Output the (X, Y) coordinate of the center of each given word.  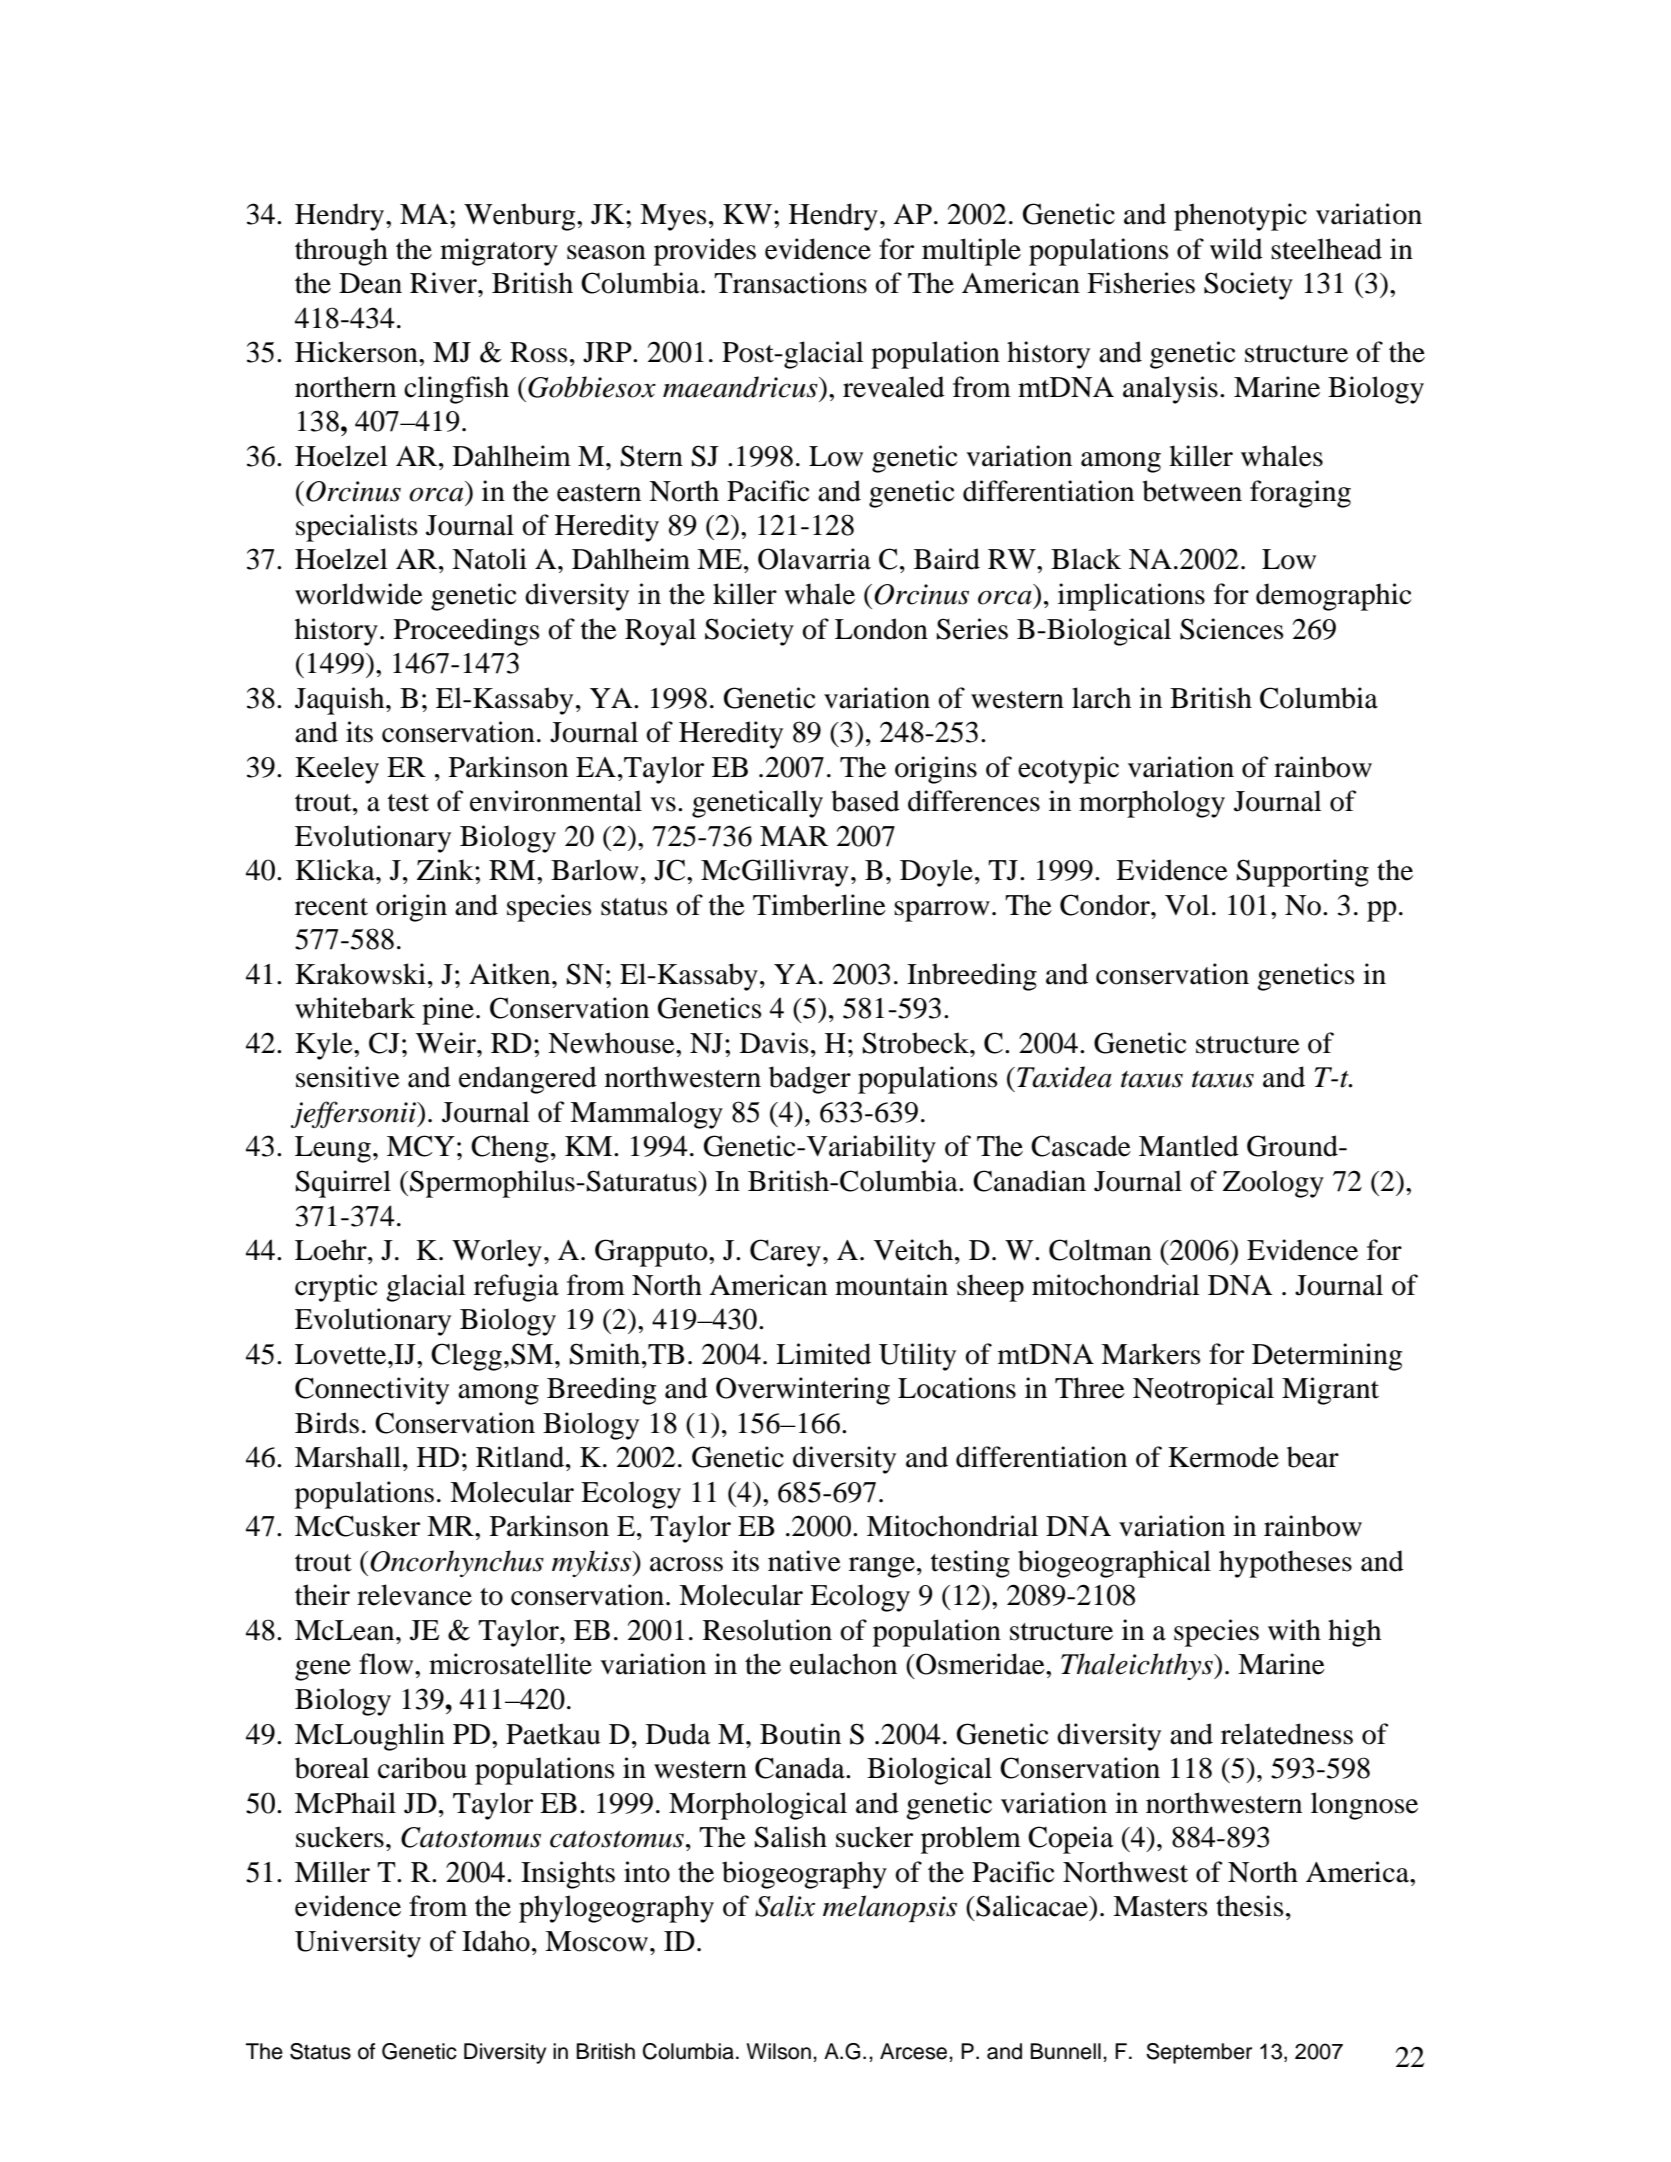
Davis (774, 1043)
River (444, 283)
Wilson (778, 2051)
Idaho (496, 1941)
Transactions (790, 283)
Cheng (510, 1149)
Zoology (1273, 1184)
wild (1236, 249)
